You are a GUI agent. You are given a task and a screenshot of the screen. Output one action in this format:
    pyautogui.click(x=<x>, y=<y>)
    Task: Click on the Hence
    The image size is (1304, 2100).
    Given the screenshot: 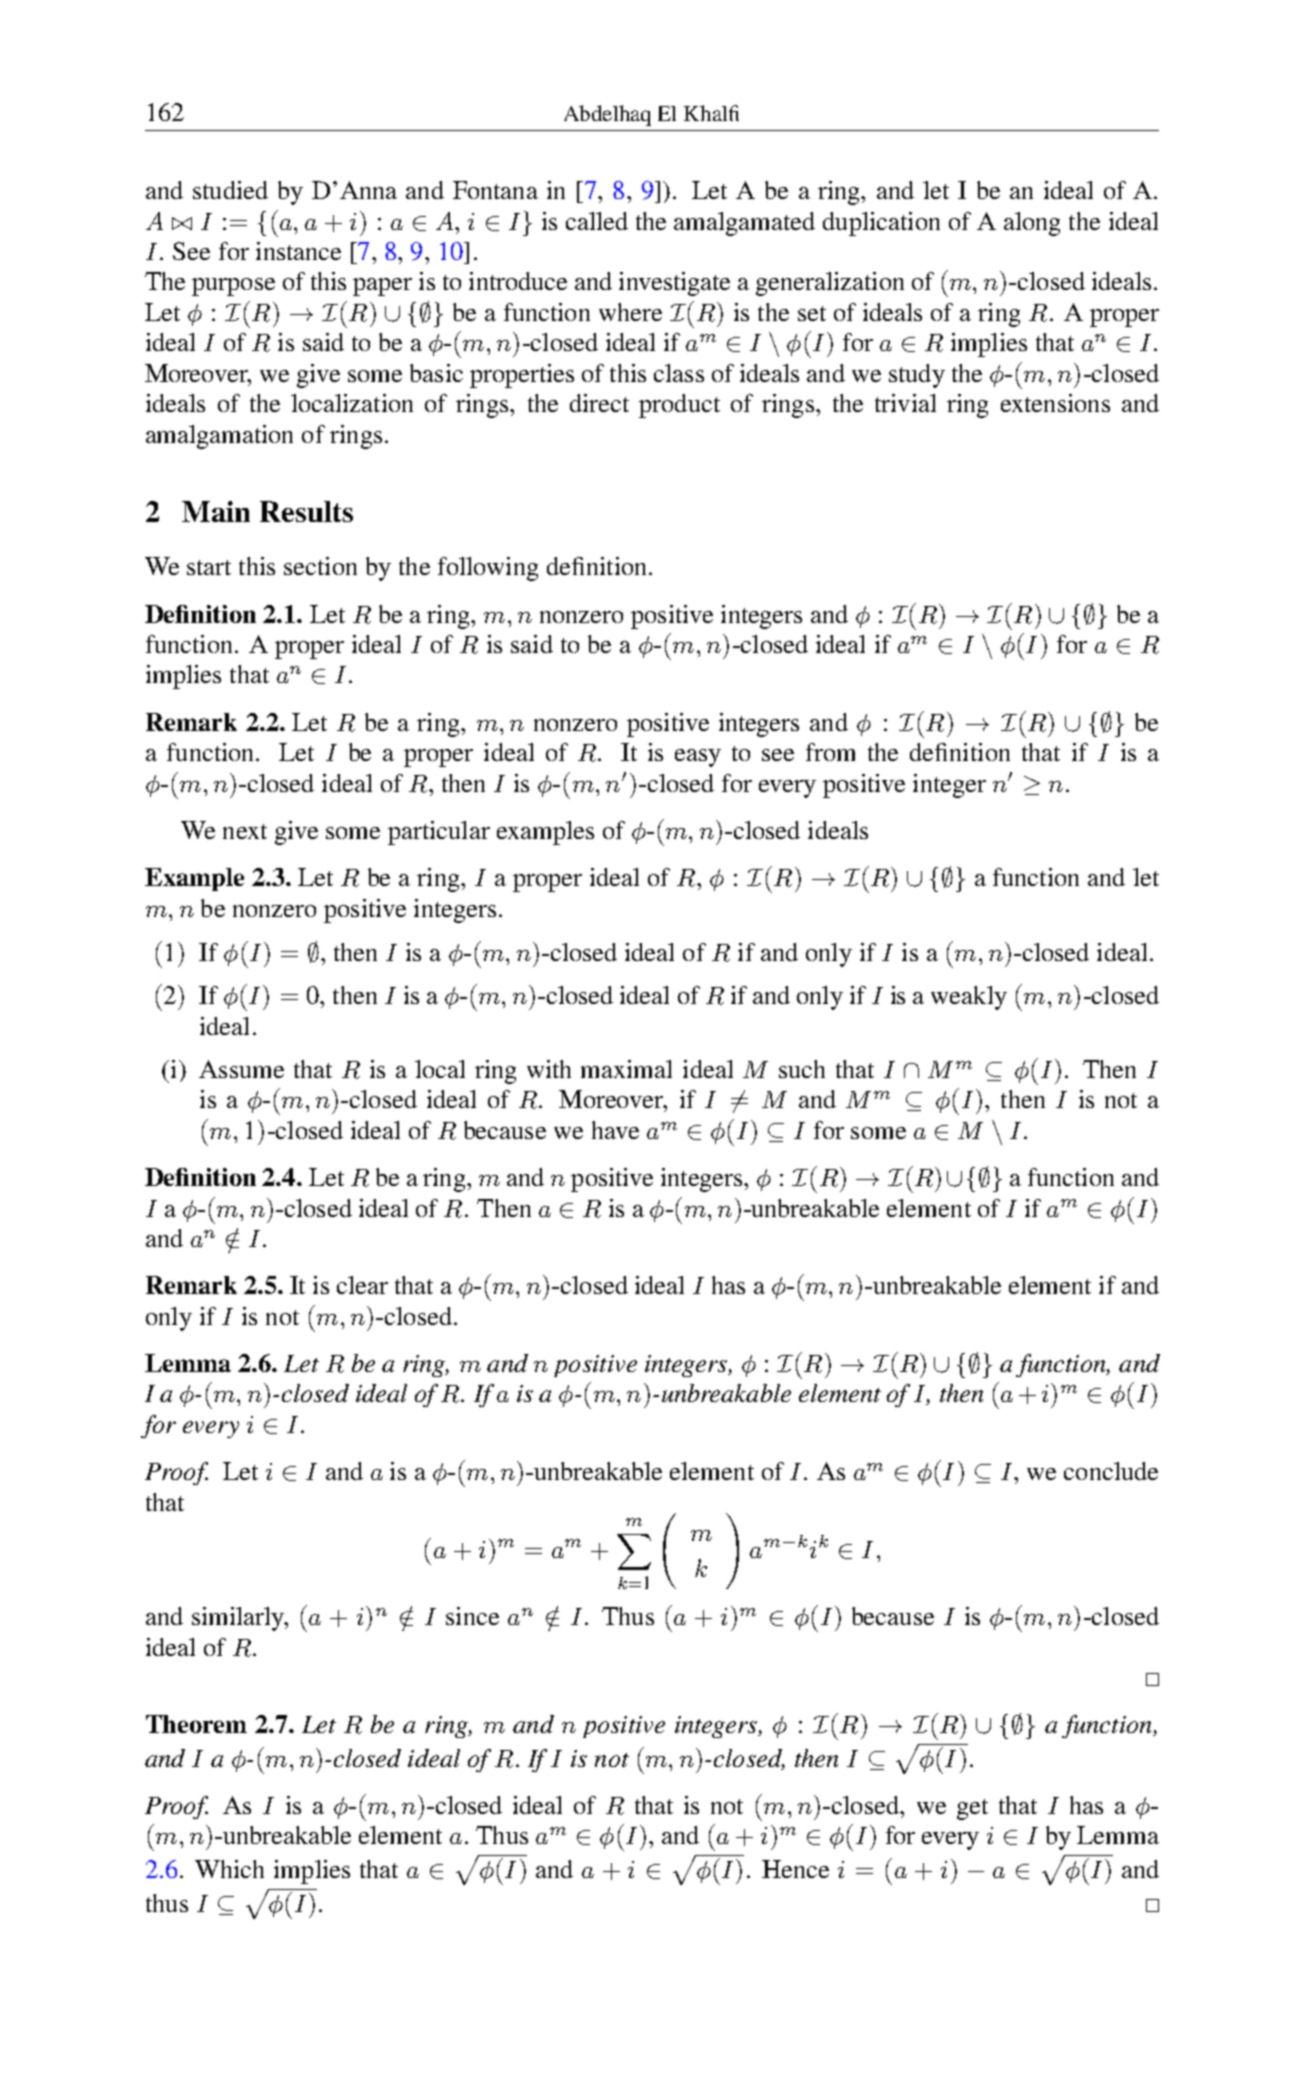 What is the action you would take?
    pyautogui.click(x=795, y=1869)
